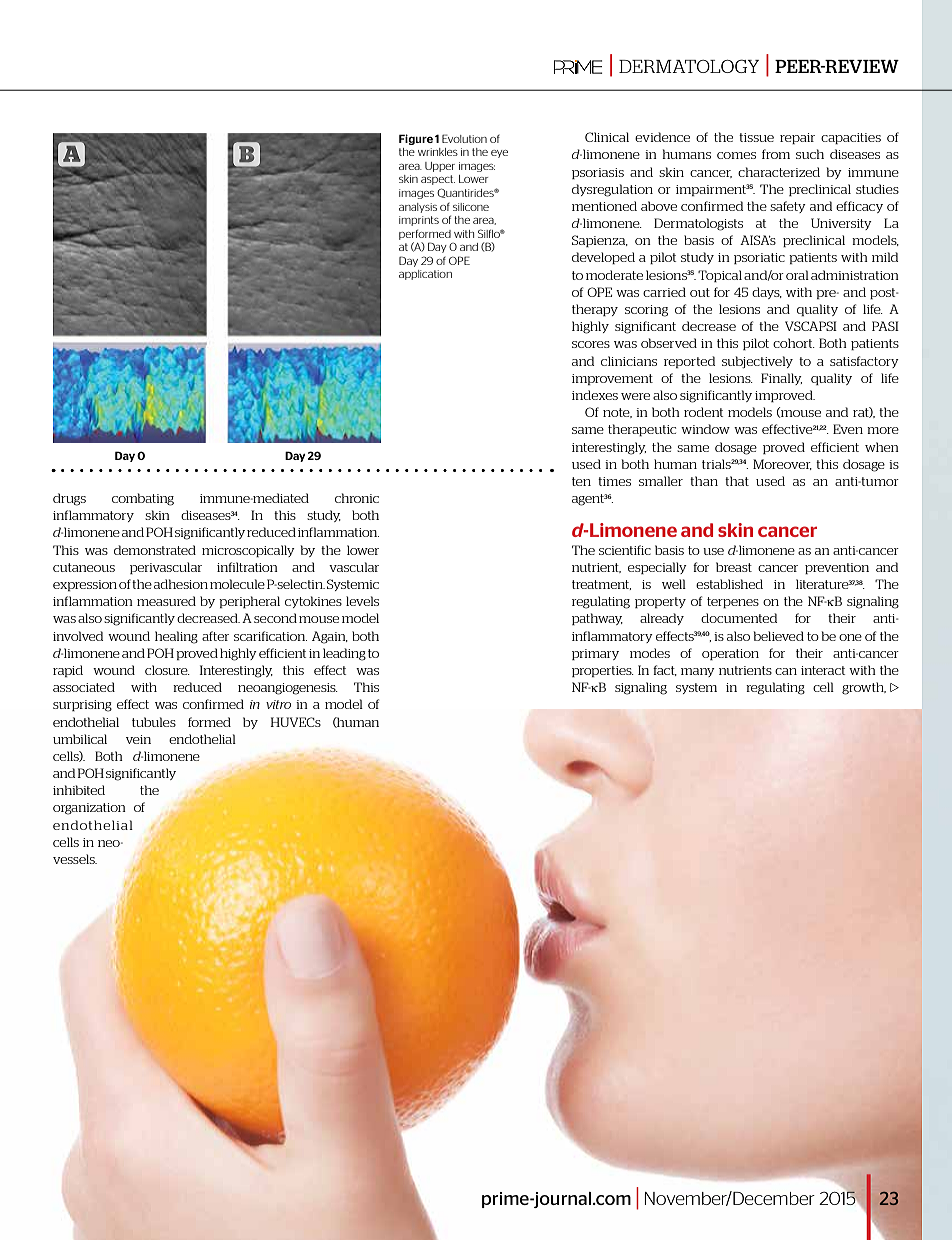  I want to click on growth, so click(864, 688).
